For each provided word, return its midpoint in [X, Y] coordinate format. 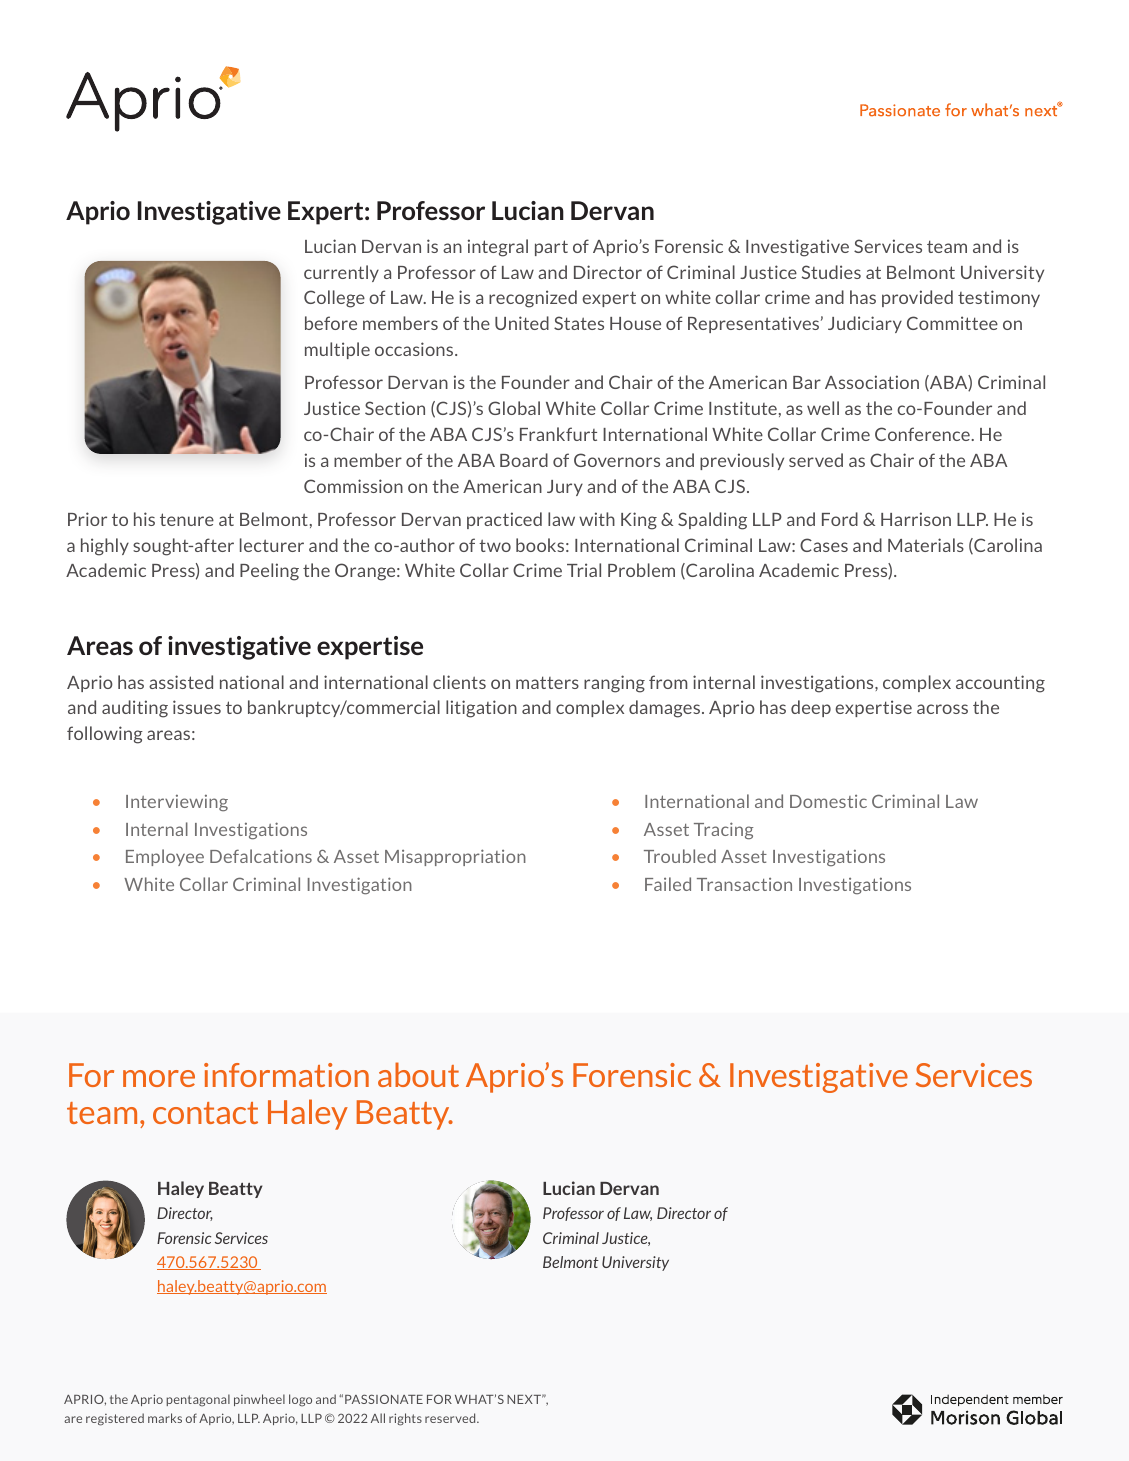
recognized [533, 299]
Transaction [744, 884]
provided [917, 298]
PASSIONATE [384, 1399]
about [418, 1074]
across [942, 709]
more [159, 1078]
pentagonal [198, 1400]
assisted [181, 682]
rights [405, 1419]
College [334, 299]
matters [547, 682]
